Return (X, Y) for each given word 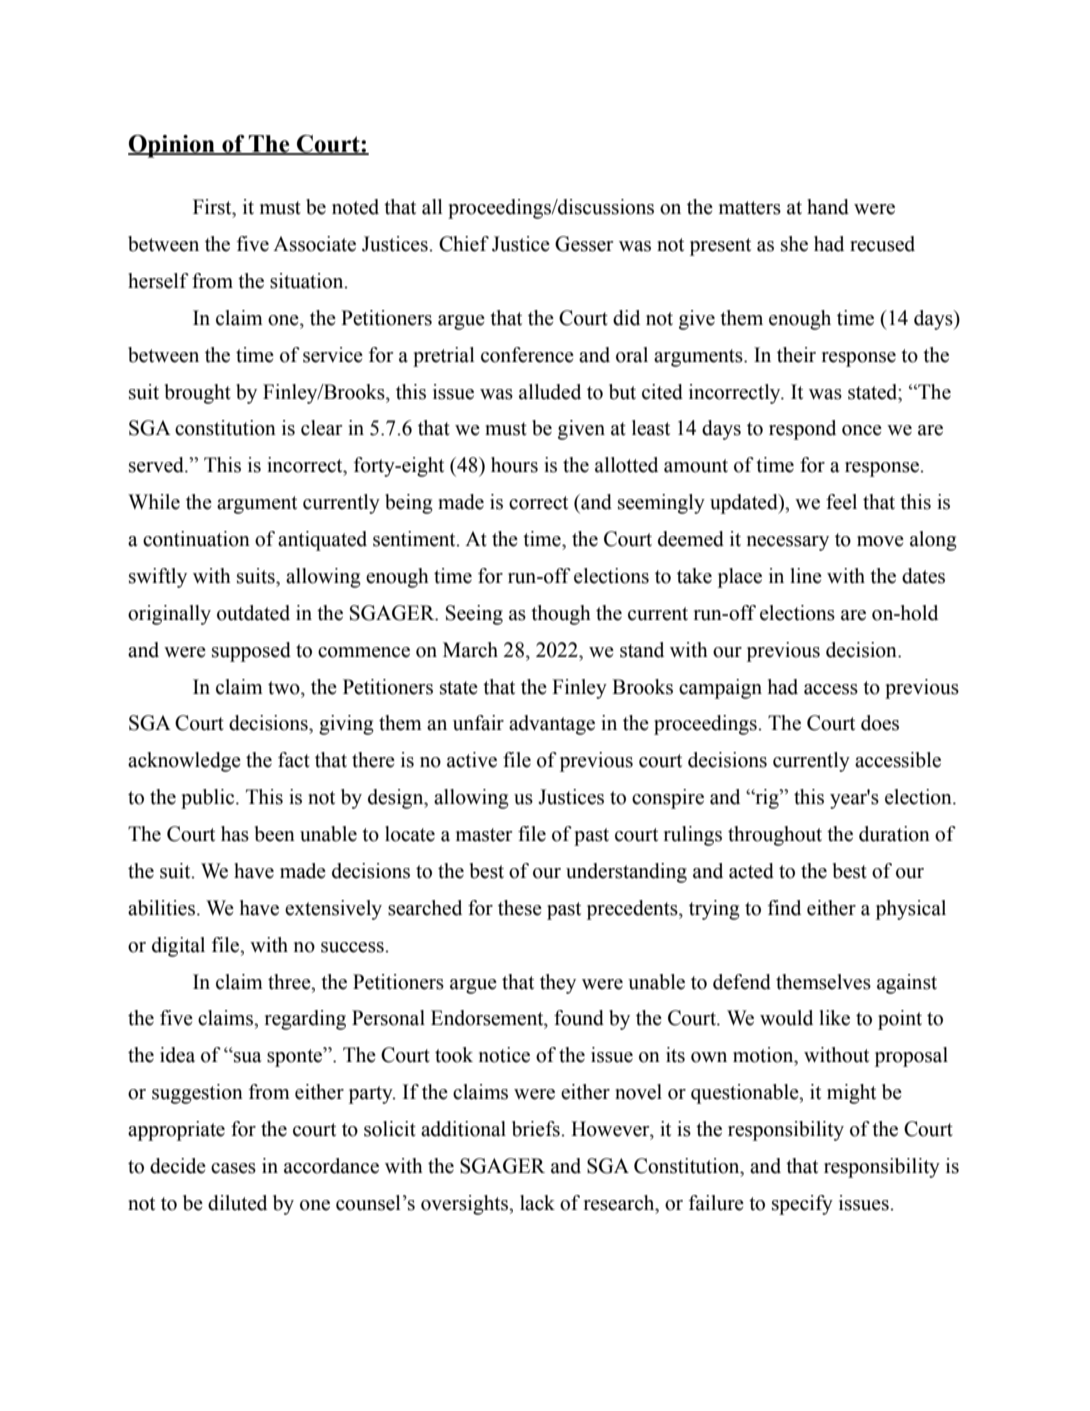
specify (802, 1205)
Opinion (172, 146)
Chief (464, 244)
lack (537, 1203)
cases (233, 1168)
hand (828, 207)
